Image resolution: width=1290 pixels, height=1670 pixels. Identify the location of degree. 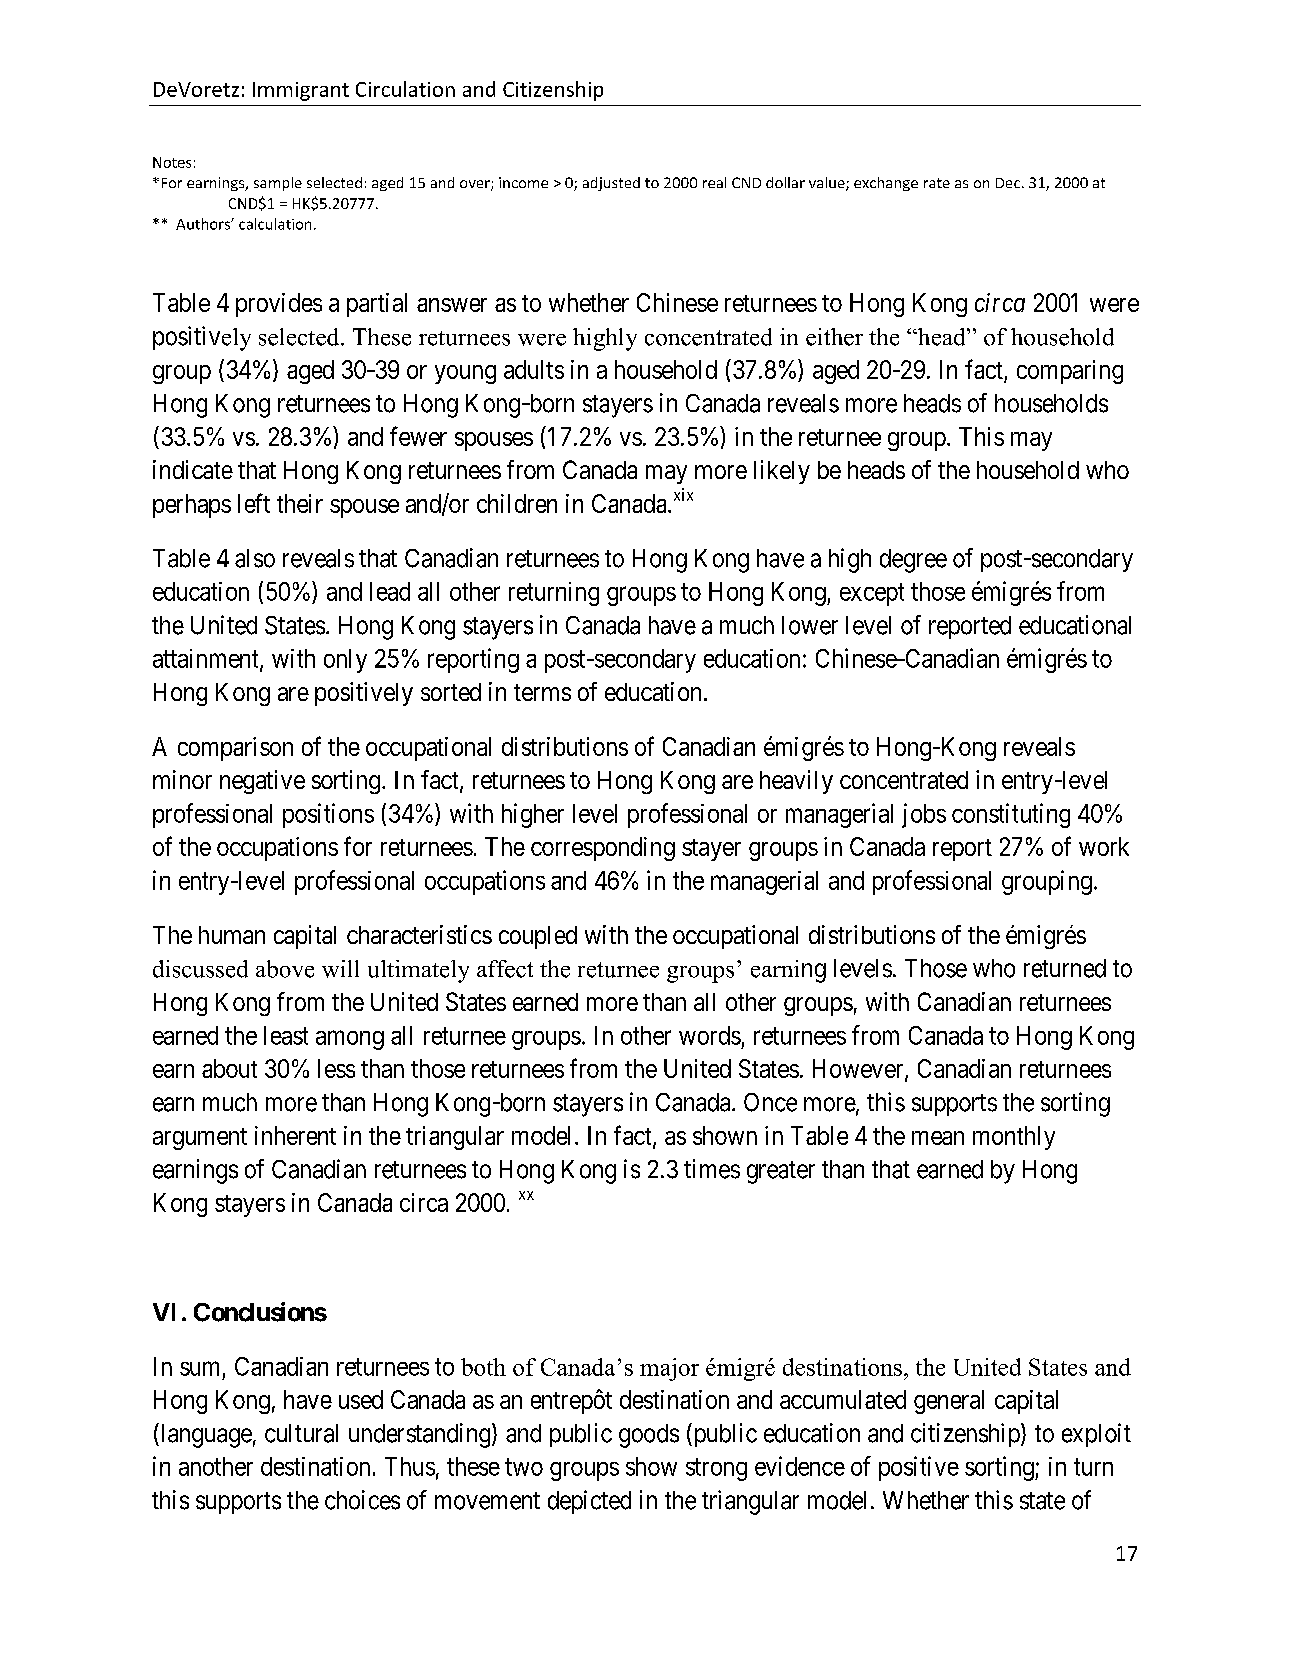
(913, 561).
